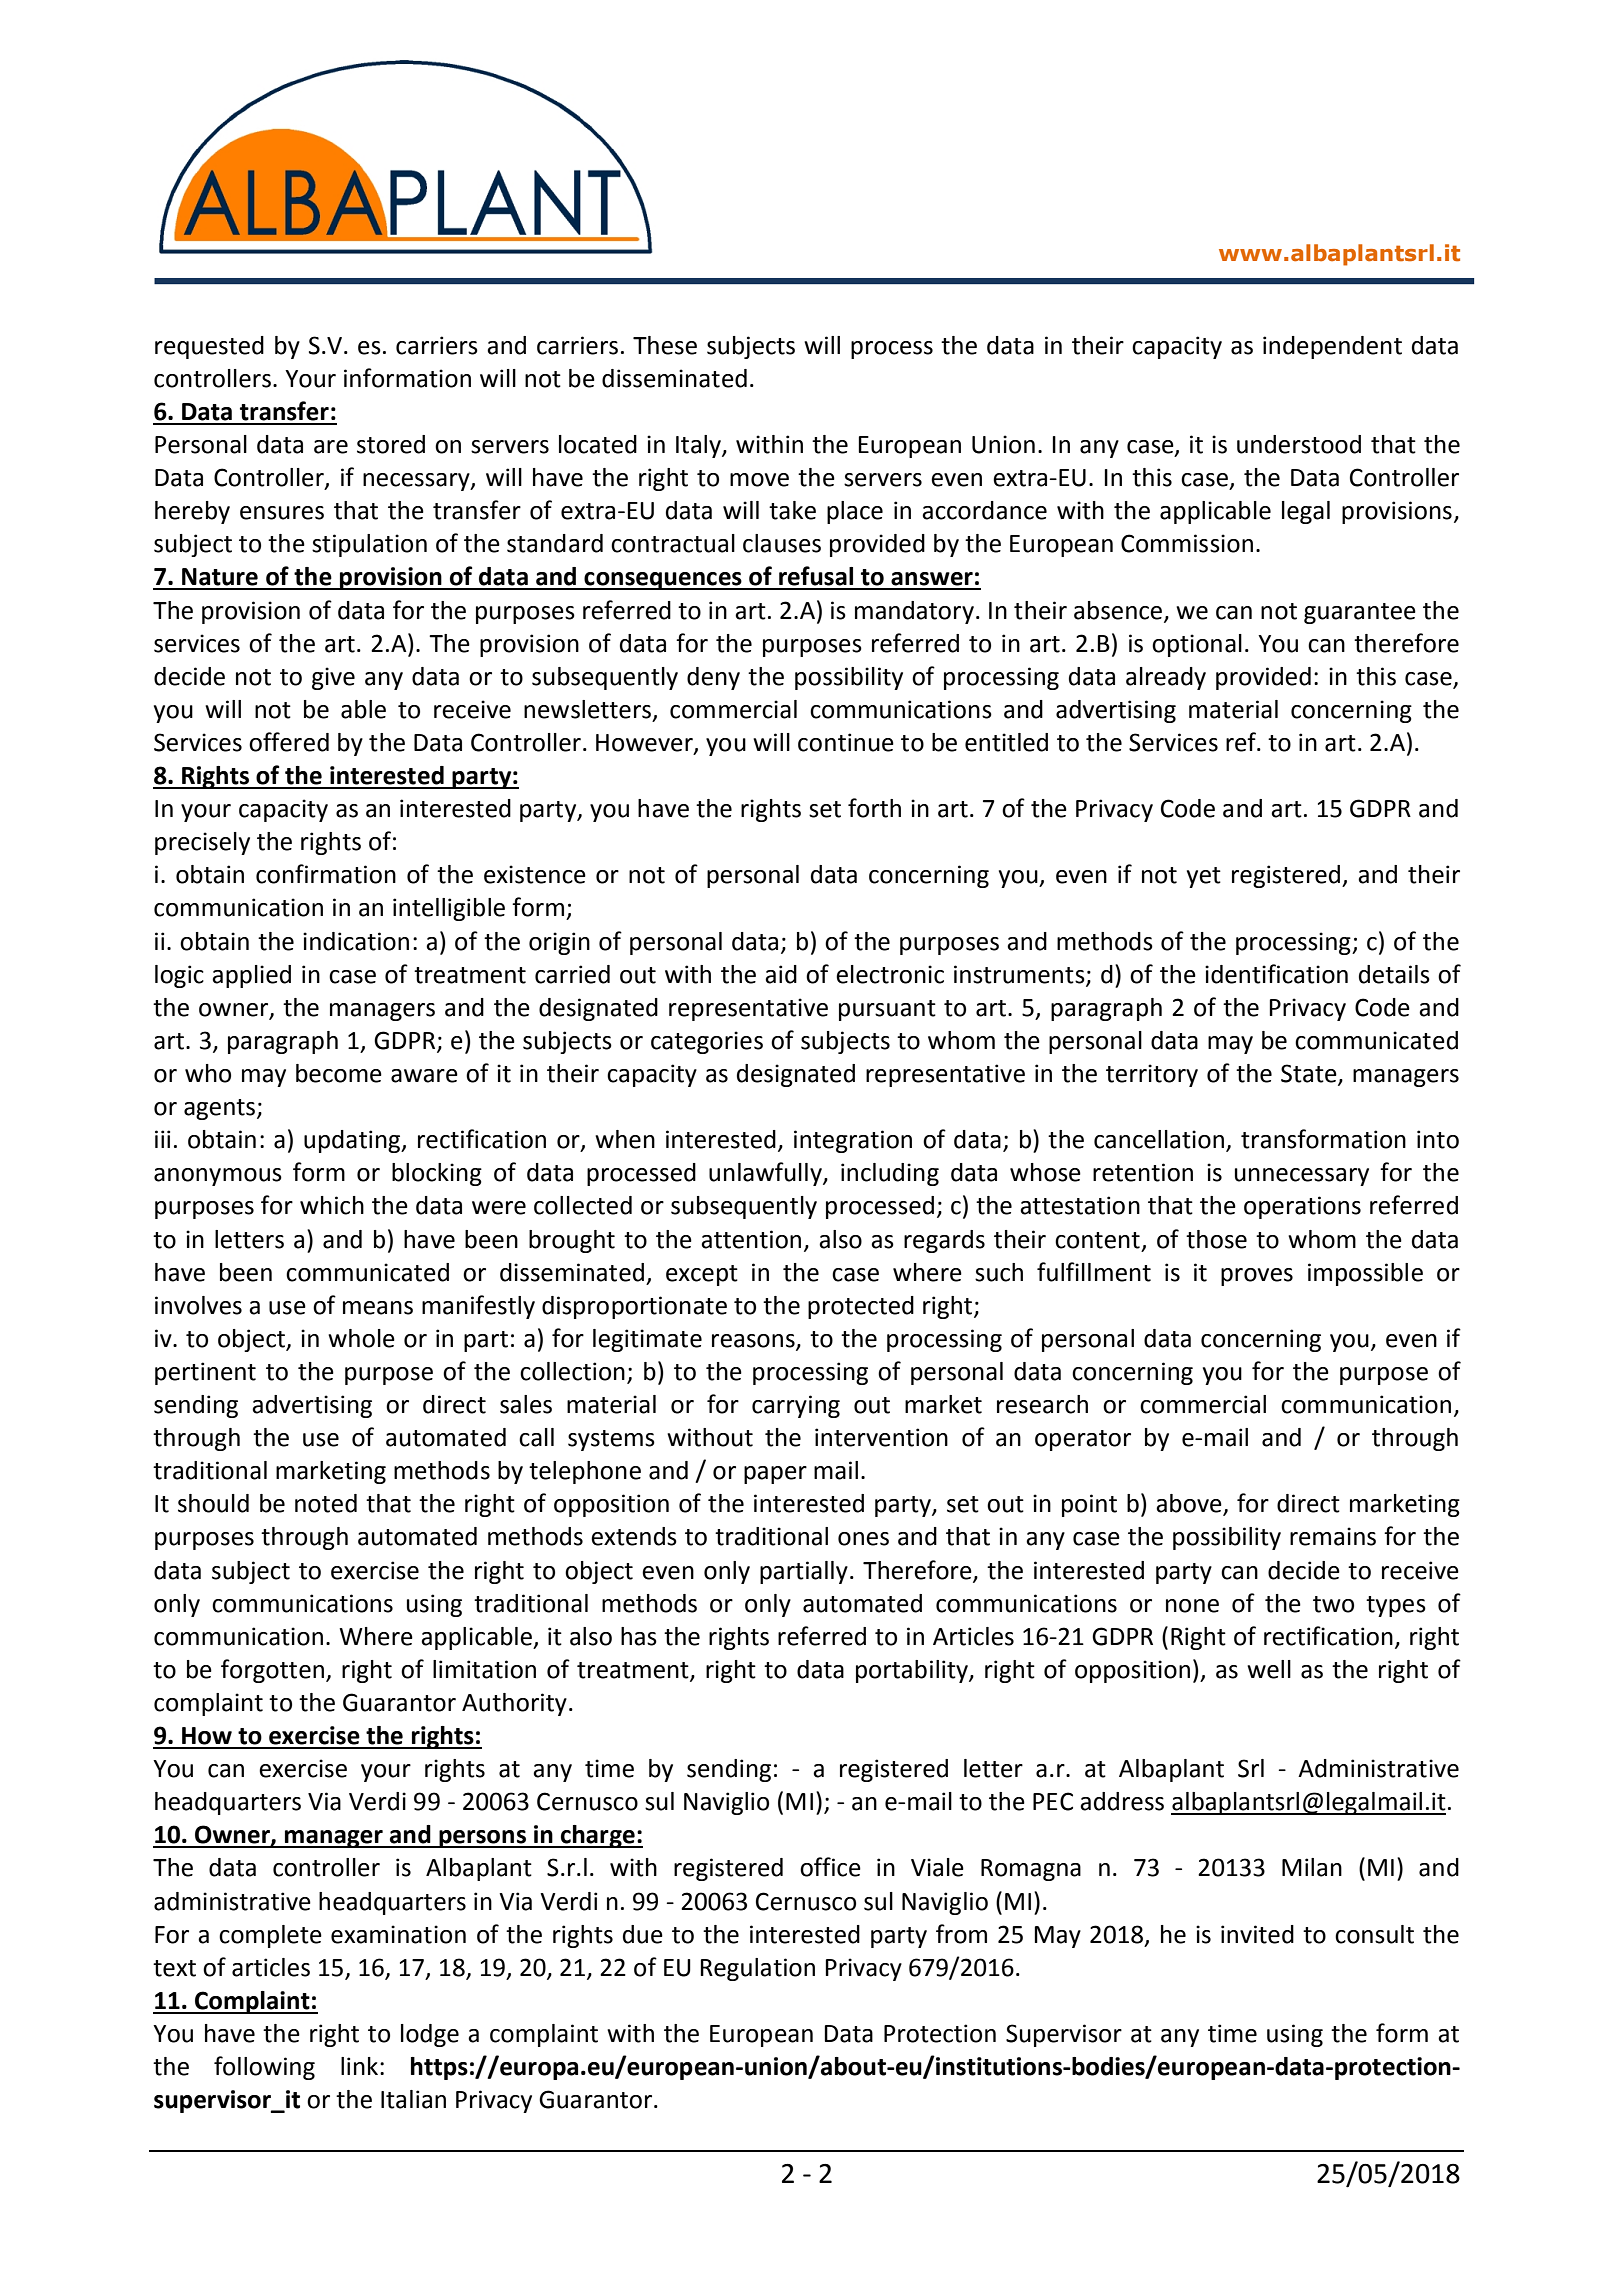 This page has height=2283, width=1614. Describe the element at coordinates (699, 446) in the page. I see `Italy` at that location.
